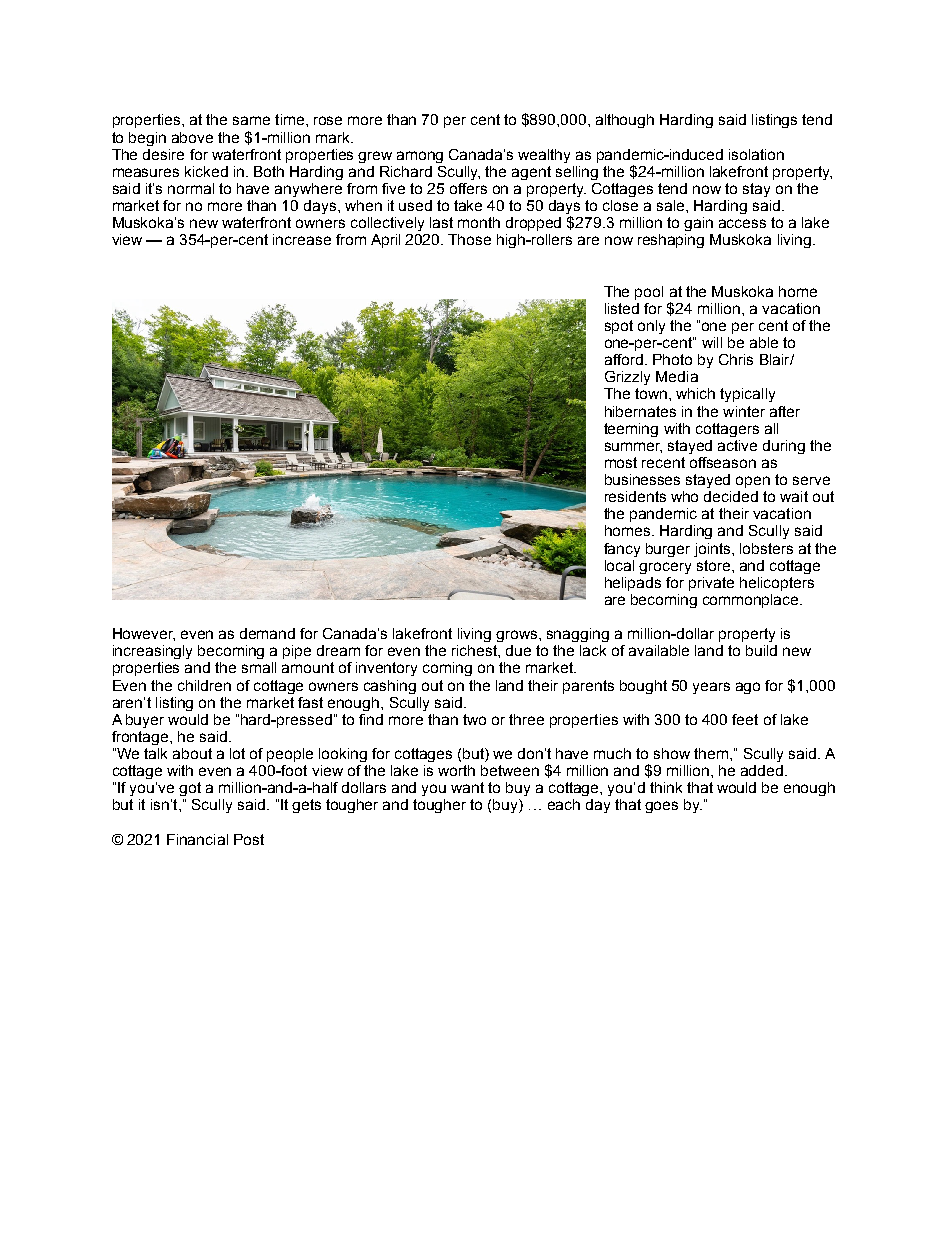  What do you see at coordinates (420, 157) in the screenshot?
I see `among` at bounding box center [420, 157].
